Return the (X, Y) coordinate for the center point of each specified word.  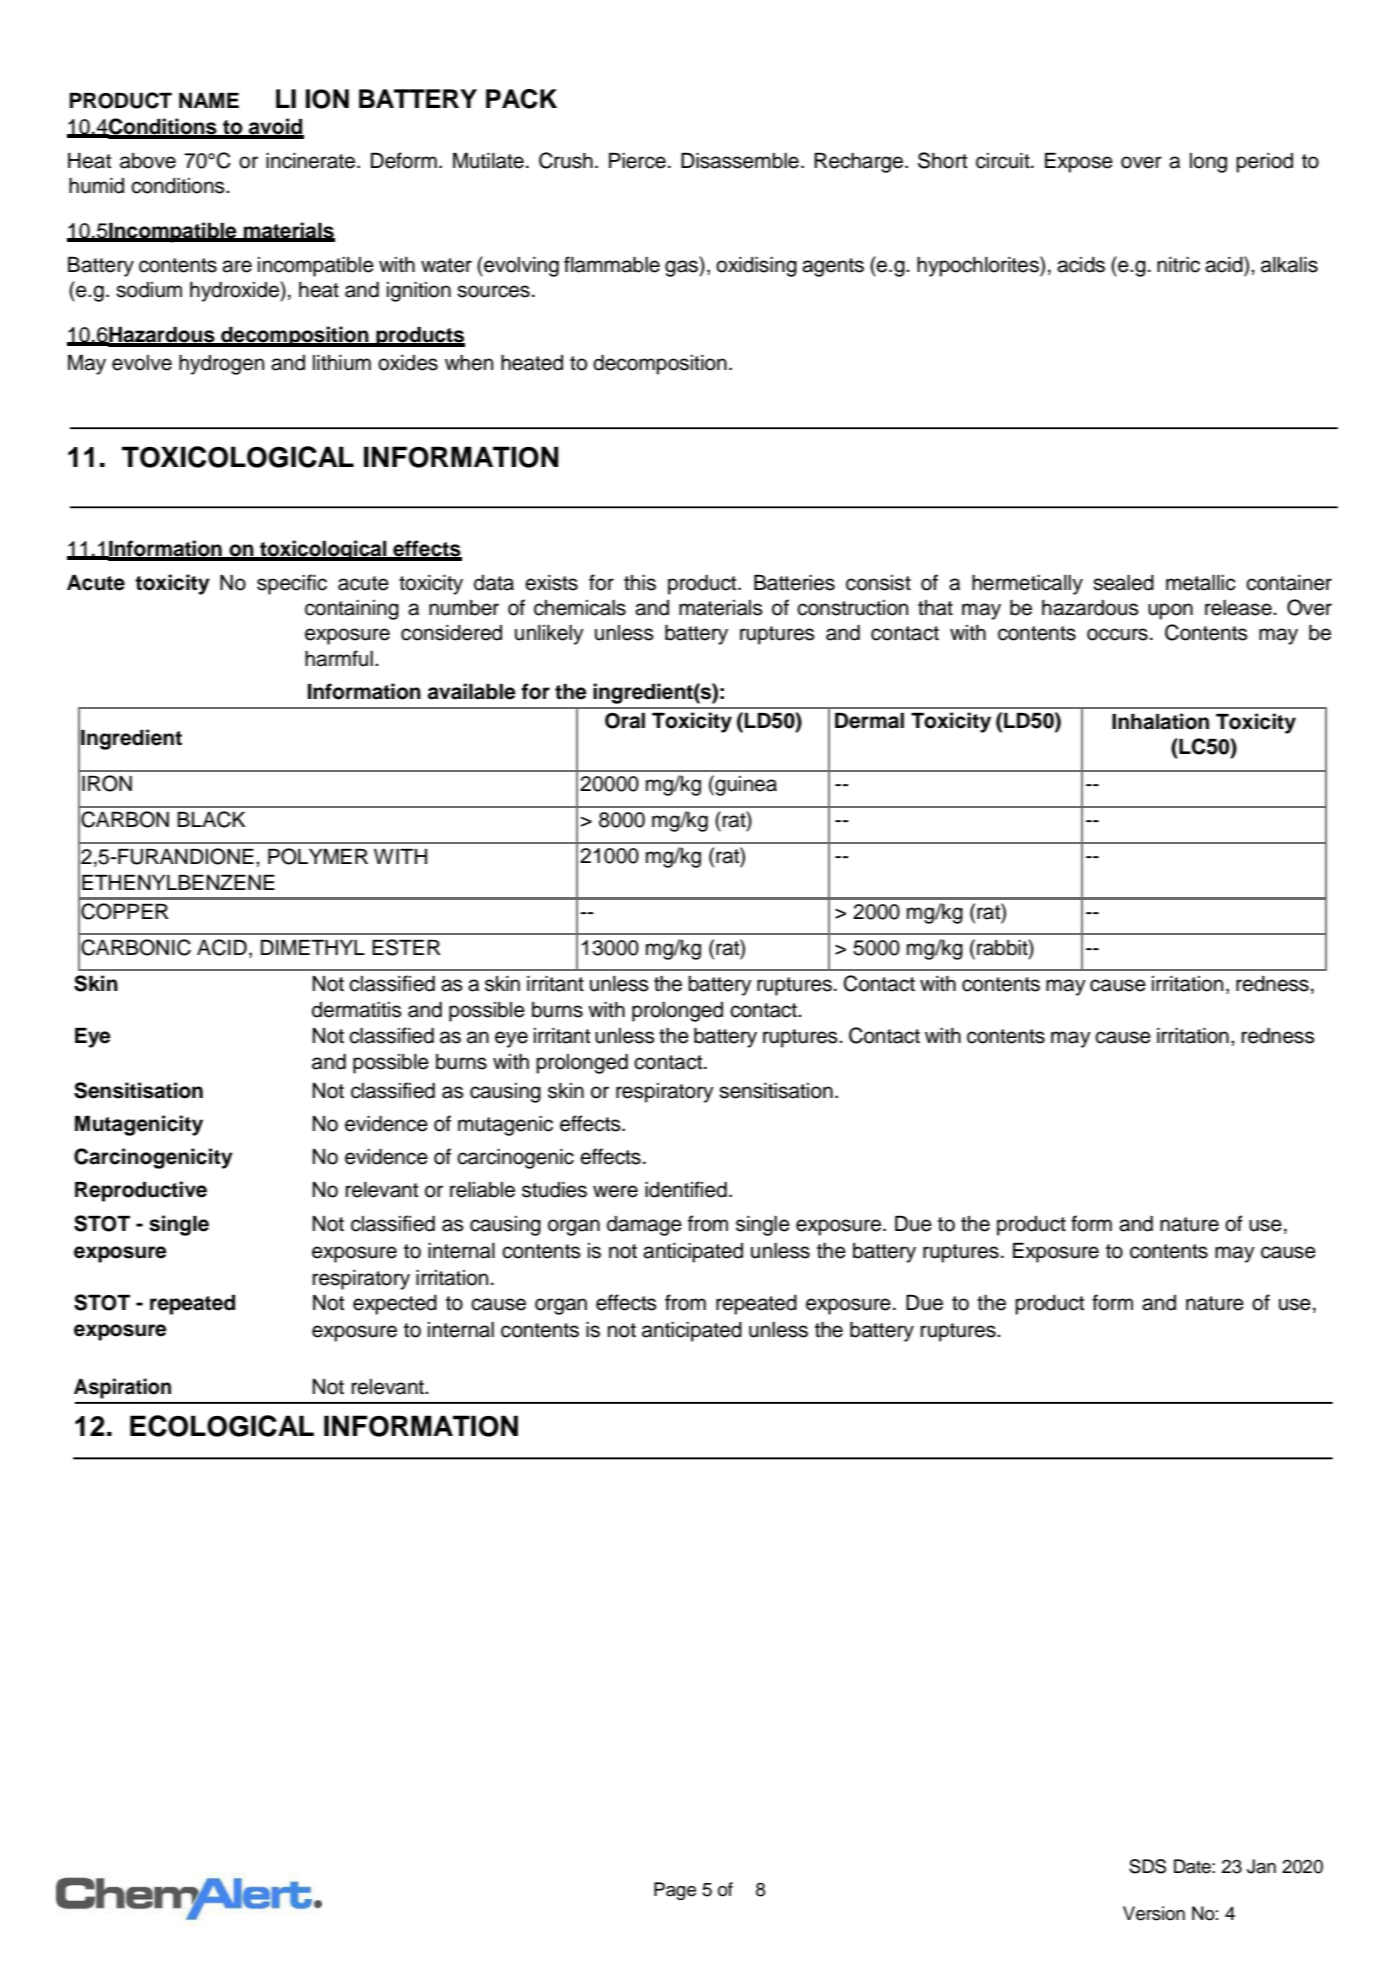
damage (644, 1226)
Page (675, 1891)
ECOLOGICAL (222, 1426)
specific (292, 584)
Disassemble (740, 161)
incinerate (310, 161)
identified (686, 1189)
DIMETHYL (313, 947)
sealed (1123, 583)
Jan (1261, 1866)
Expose (1079, 163)
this (640, 583)
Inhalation (1160, 721)
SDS (1147, 1866)
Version (1154, 1913)
